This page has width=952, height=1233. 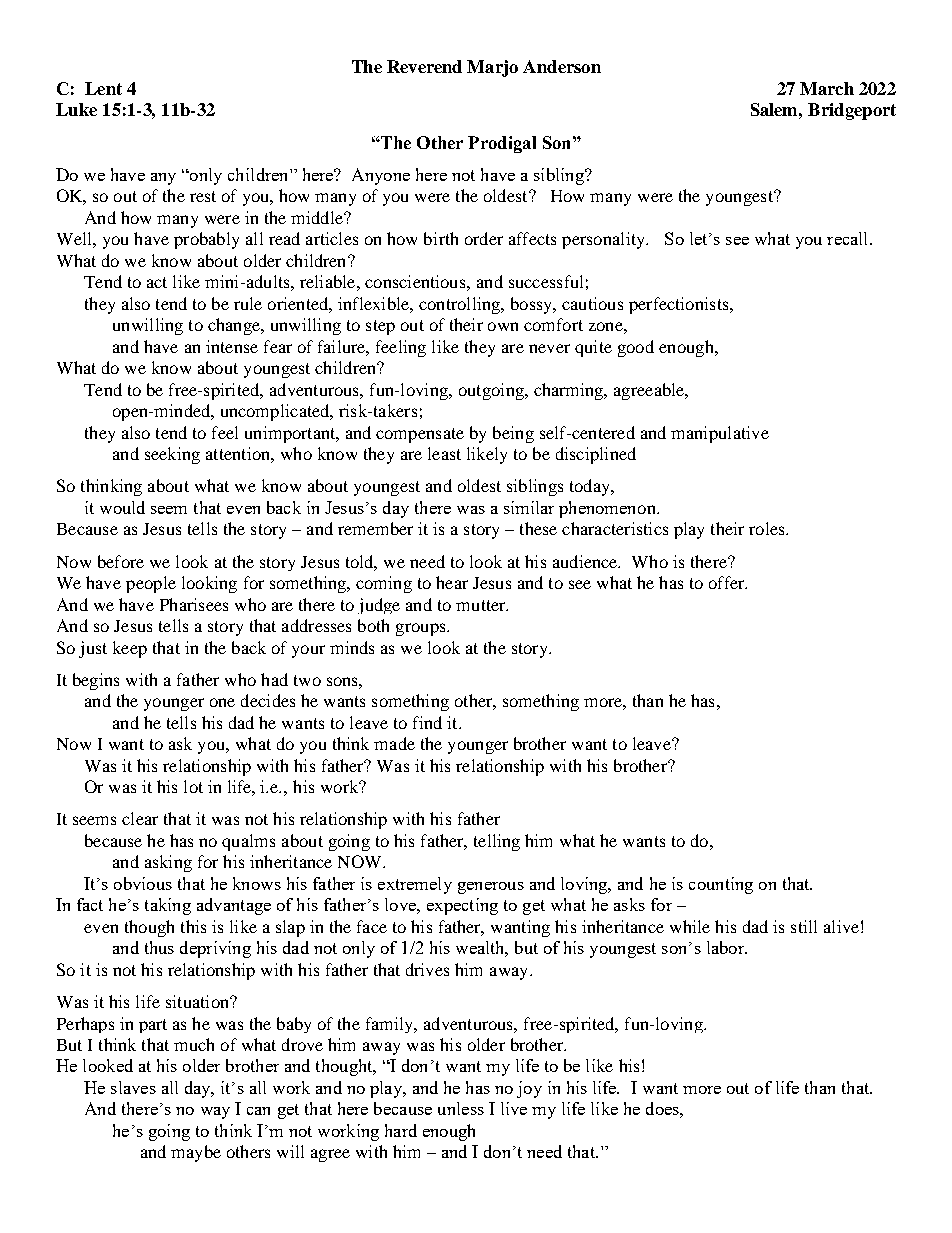 I want to click on unless, so click(x=461, y=1108).
